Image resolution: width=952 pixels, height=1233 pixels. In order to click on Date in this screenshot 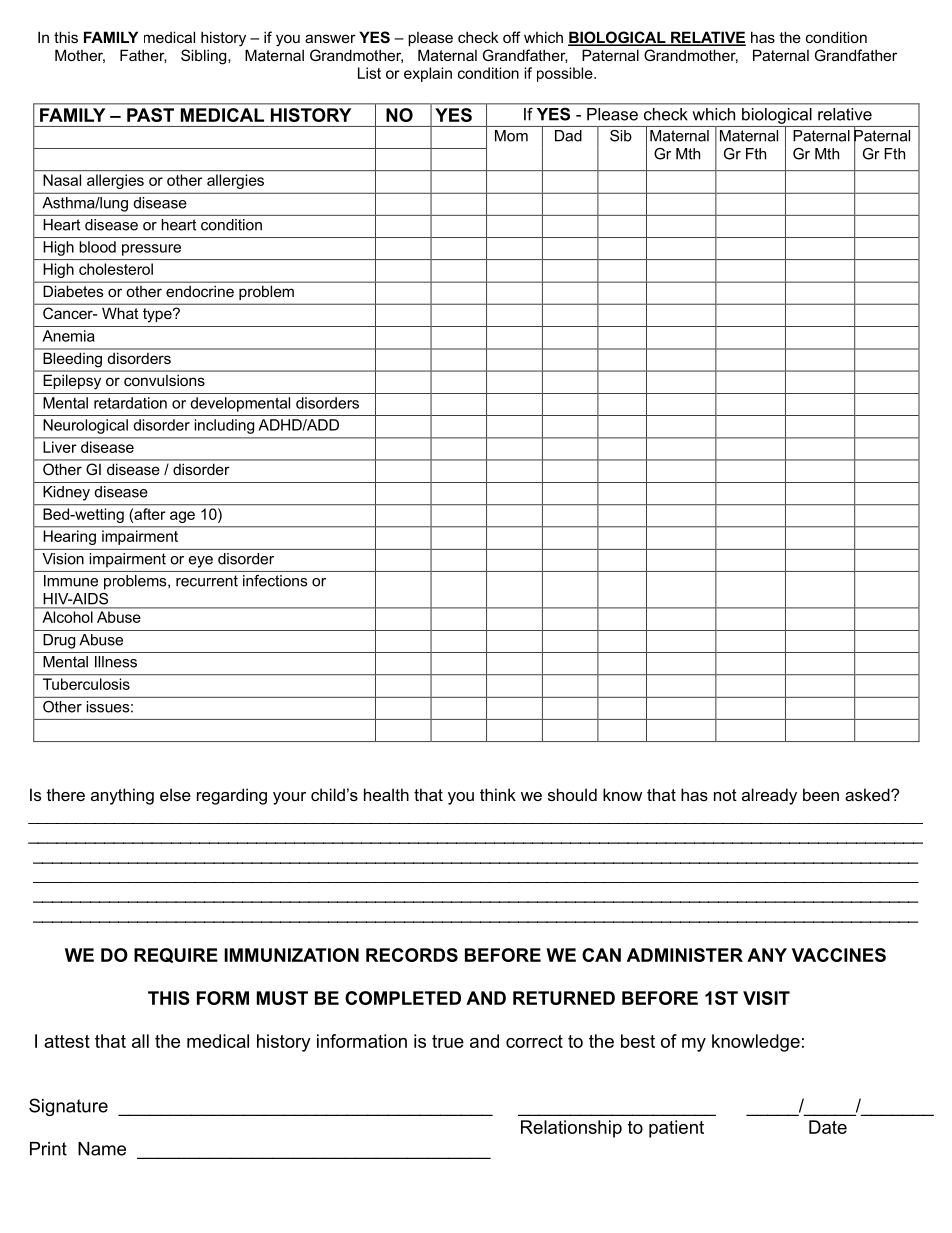, I will do `click(828, 1127)`.
